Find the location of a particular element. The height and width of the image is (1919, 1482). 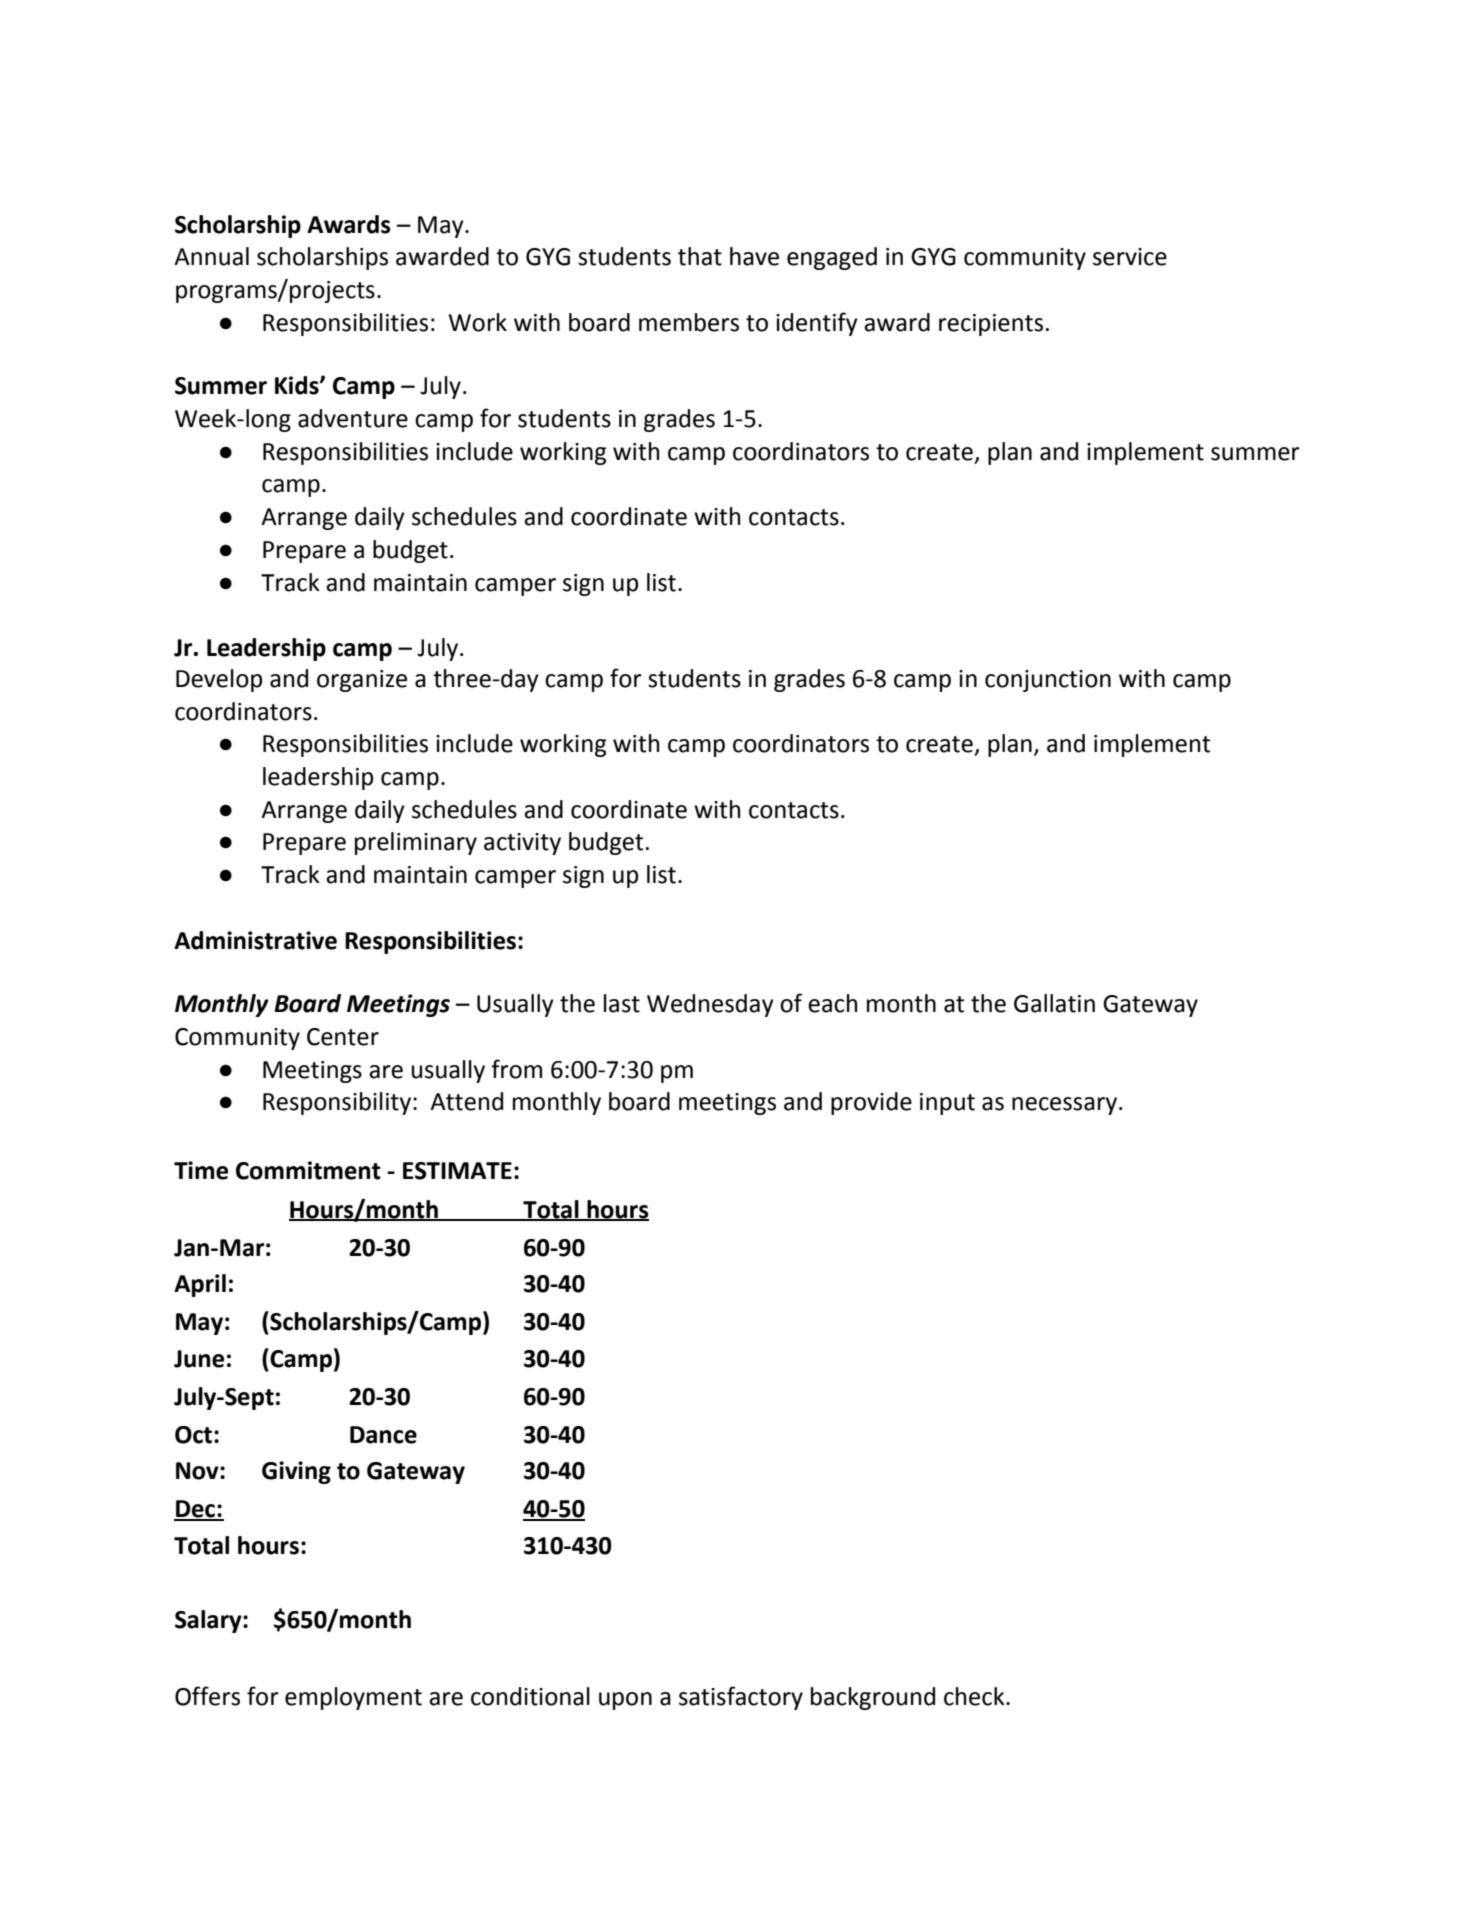

input is located at coordinates (947, 1104).
